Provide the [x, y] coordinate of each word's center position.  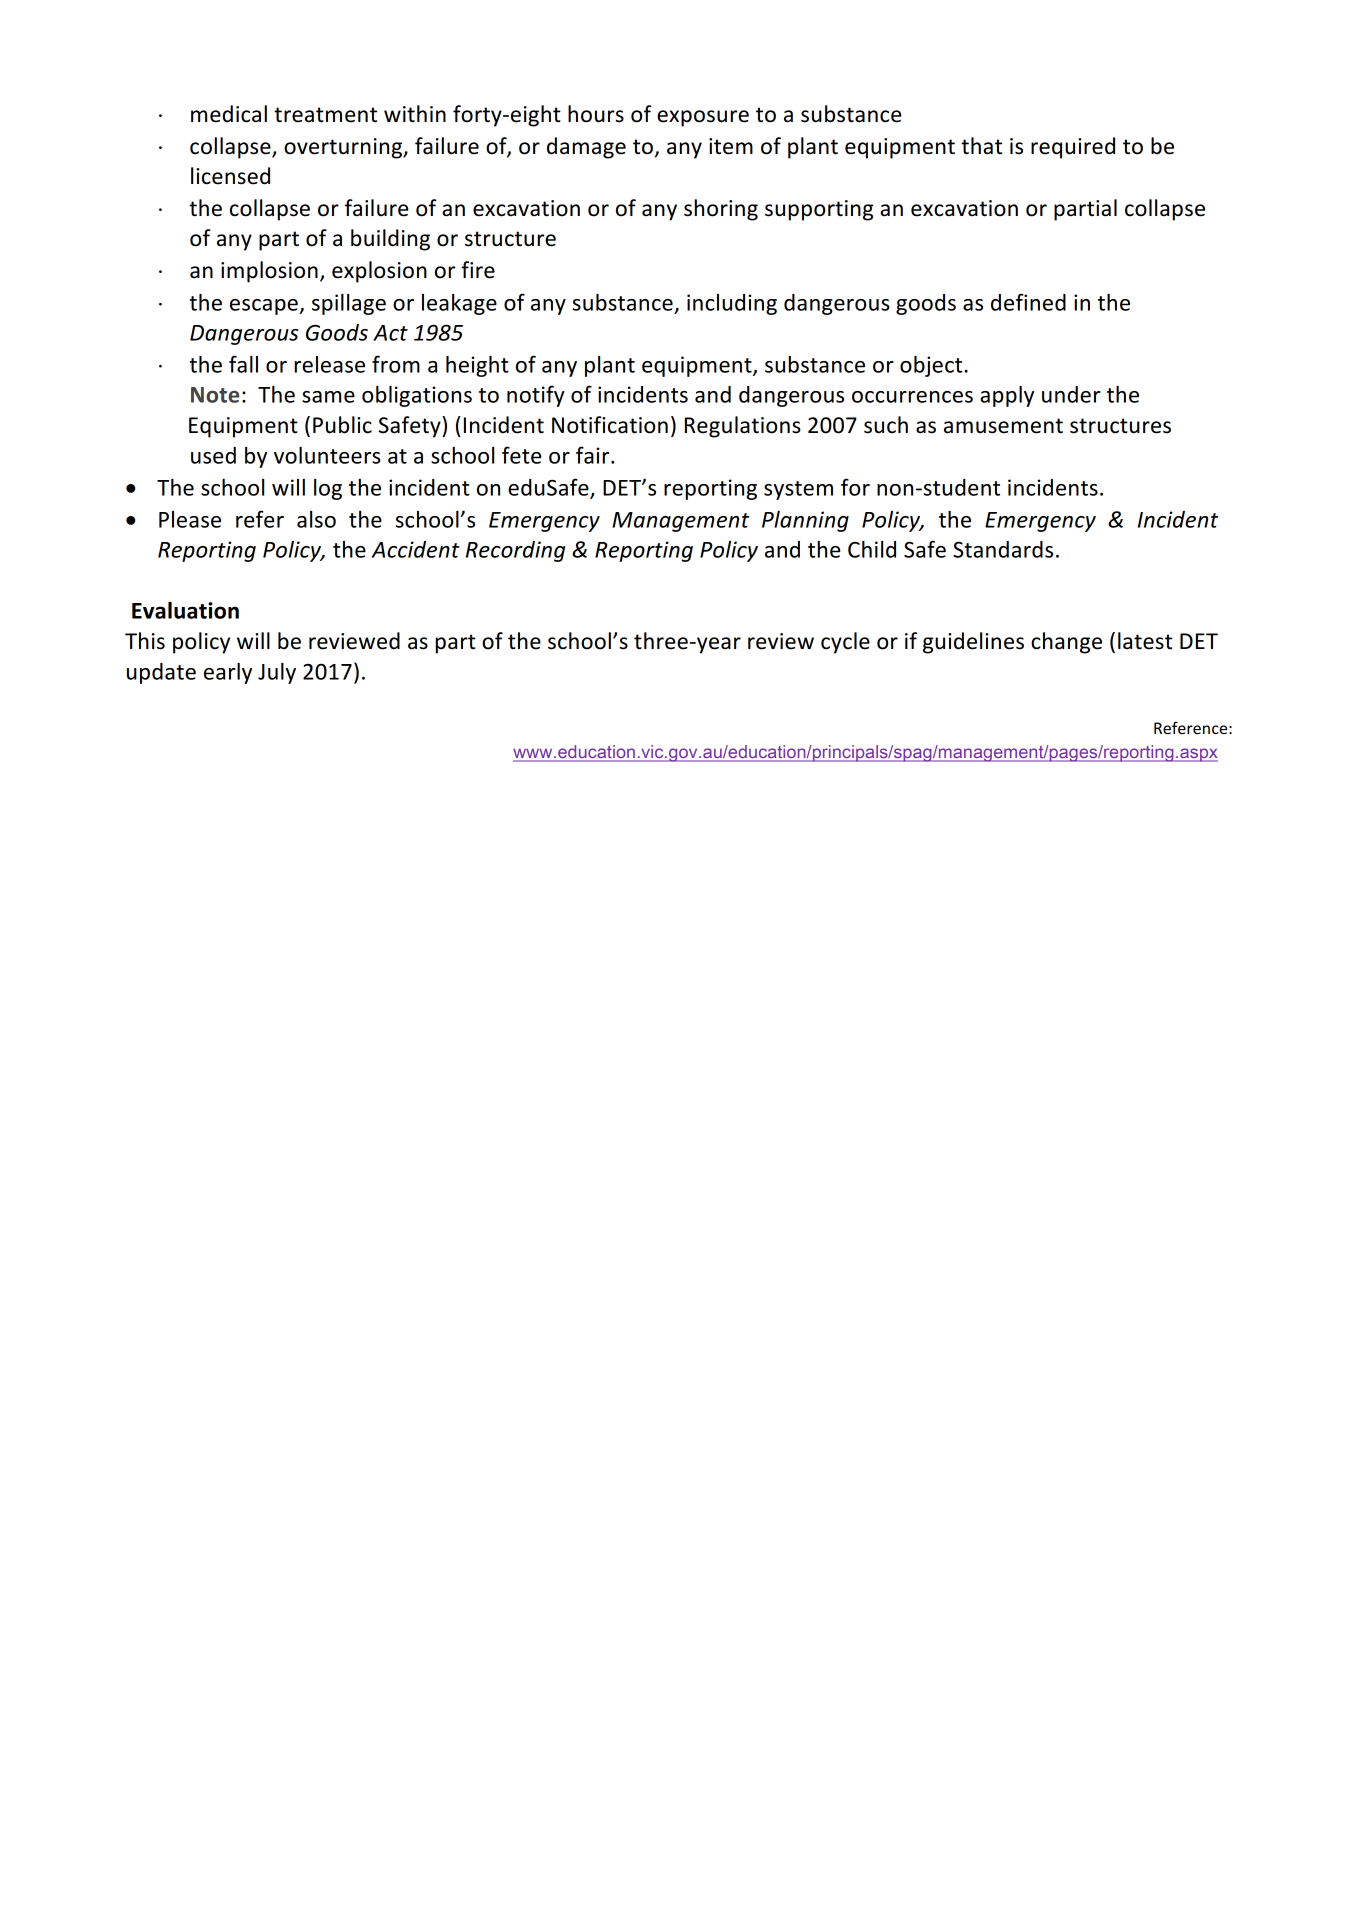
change [1066, 643]
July [277, 673]
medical [229, 114]
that [981, 146]
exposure [703, 118]
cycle [845, 643]
